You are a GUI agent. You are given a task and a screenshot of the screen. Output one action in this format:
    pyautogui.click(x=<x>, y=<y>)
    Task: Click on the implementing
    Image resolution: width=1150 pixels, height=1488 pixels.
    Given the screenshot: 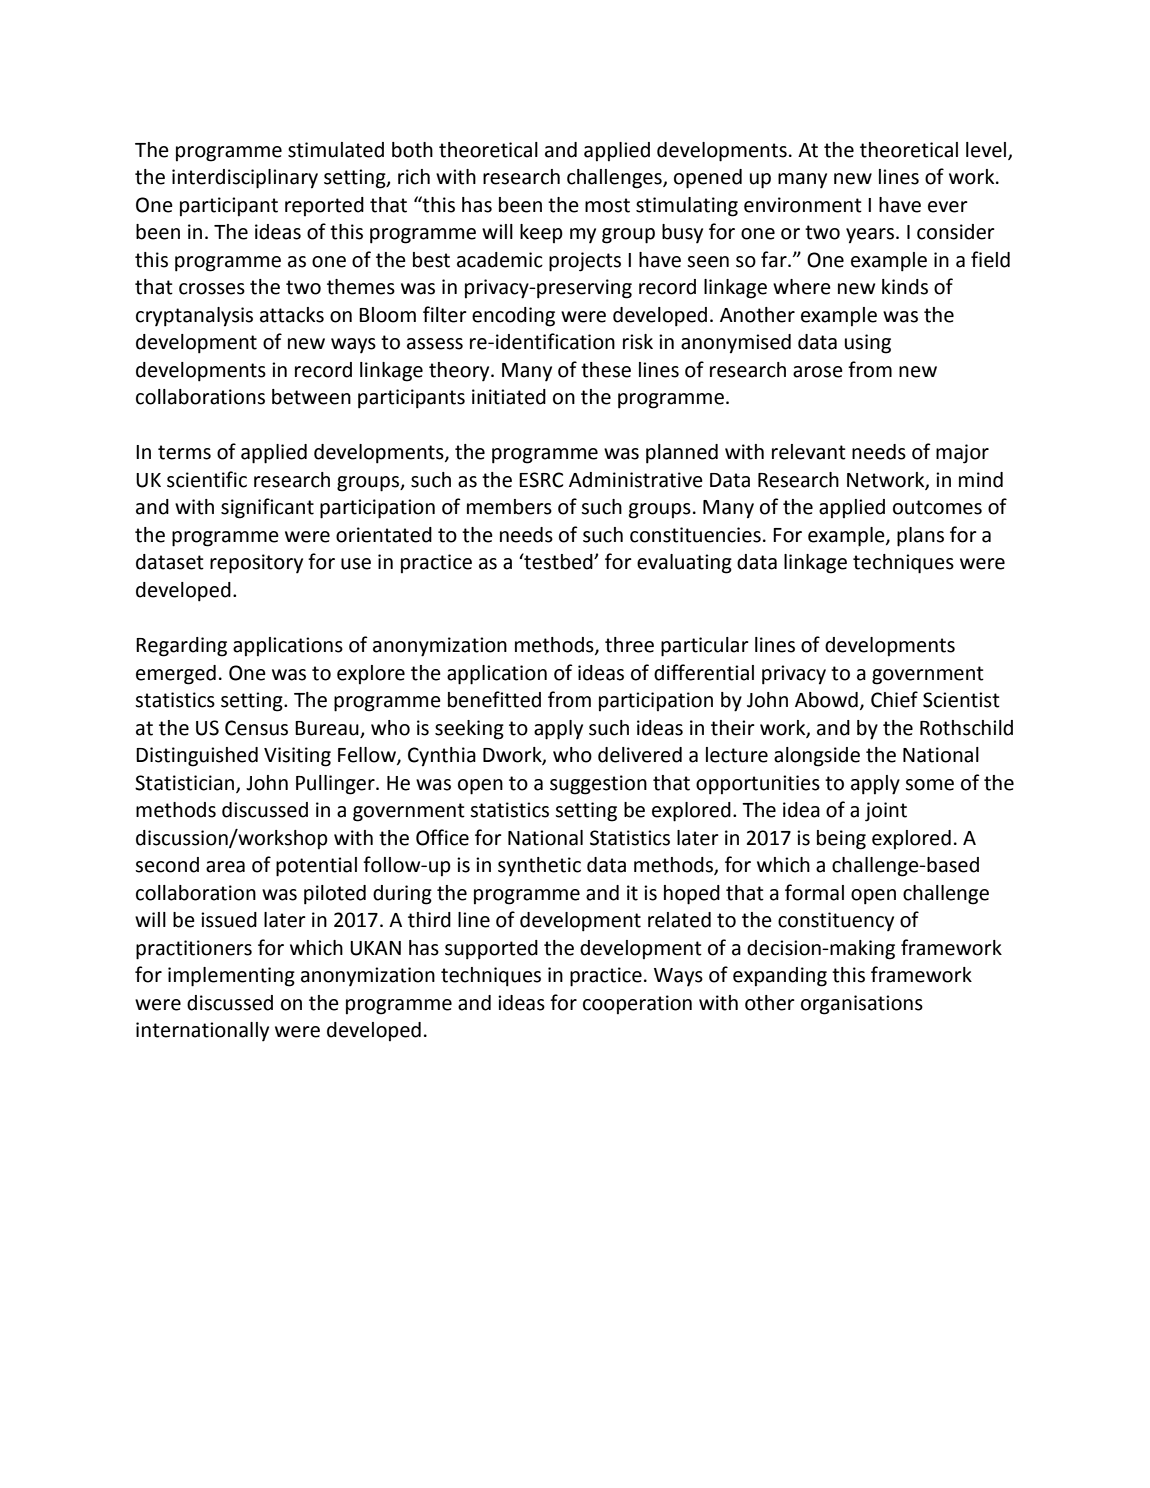 What is the action you would take?
    pyautogui.click(x=231, y=977)
